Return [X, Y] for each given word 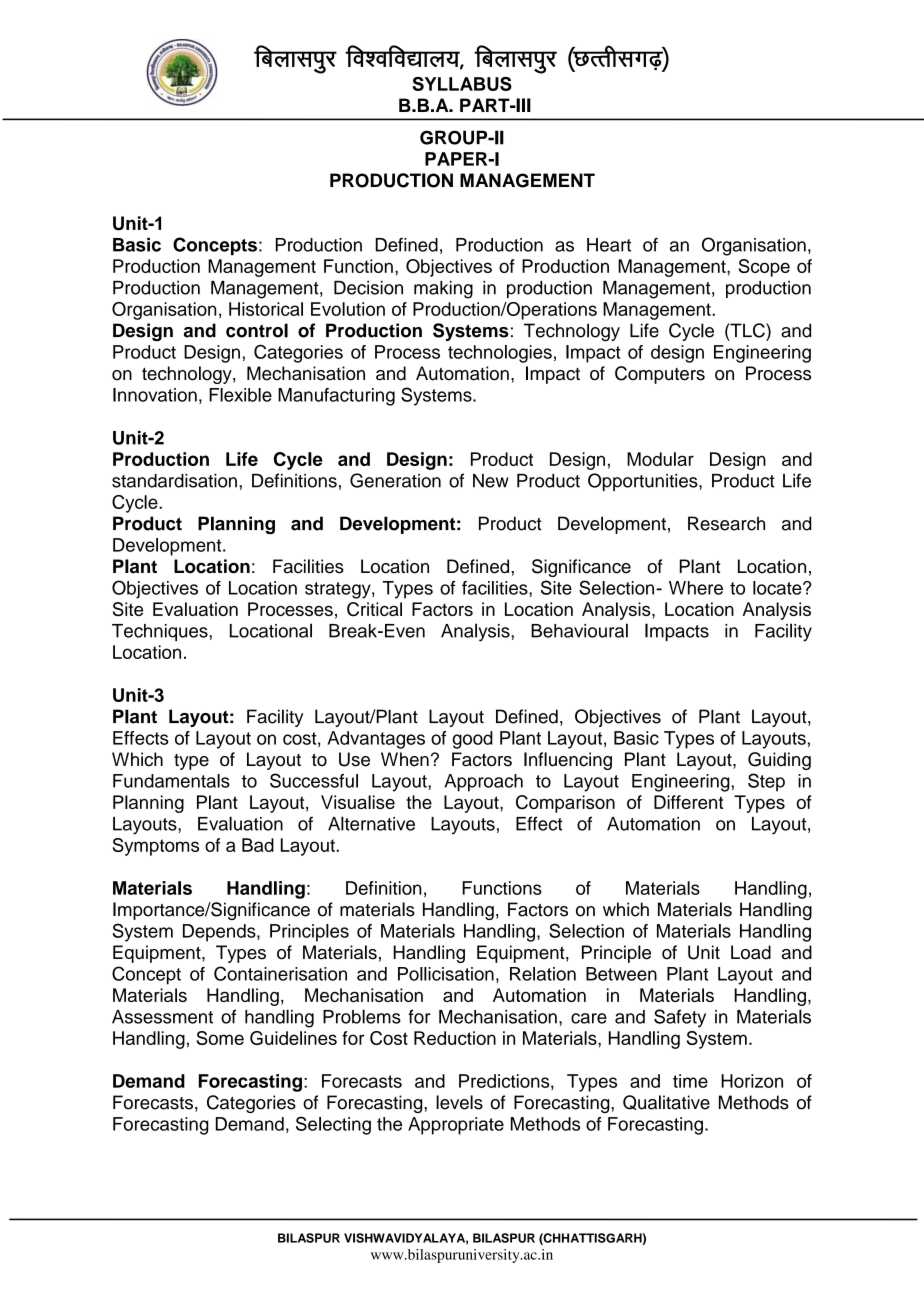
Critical [374, 609]
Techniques [161, 632]
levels [459, 1102]
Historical [266, 309]
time [690, 1081]
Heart [609, 245]
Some [220, 1038]
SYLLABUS [462, 84]
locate [778, 588]
